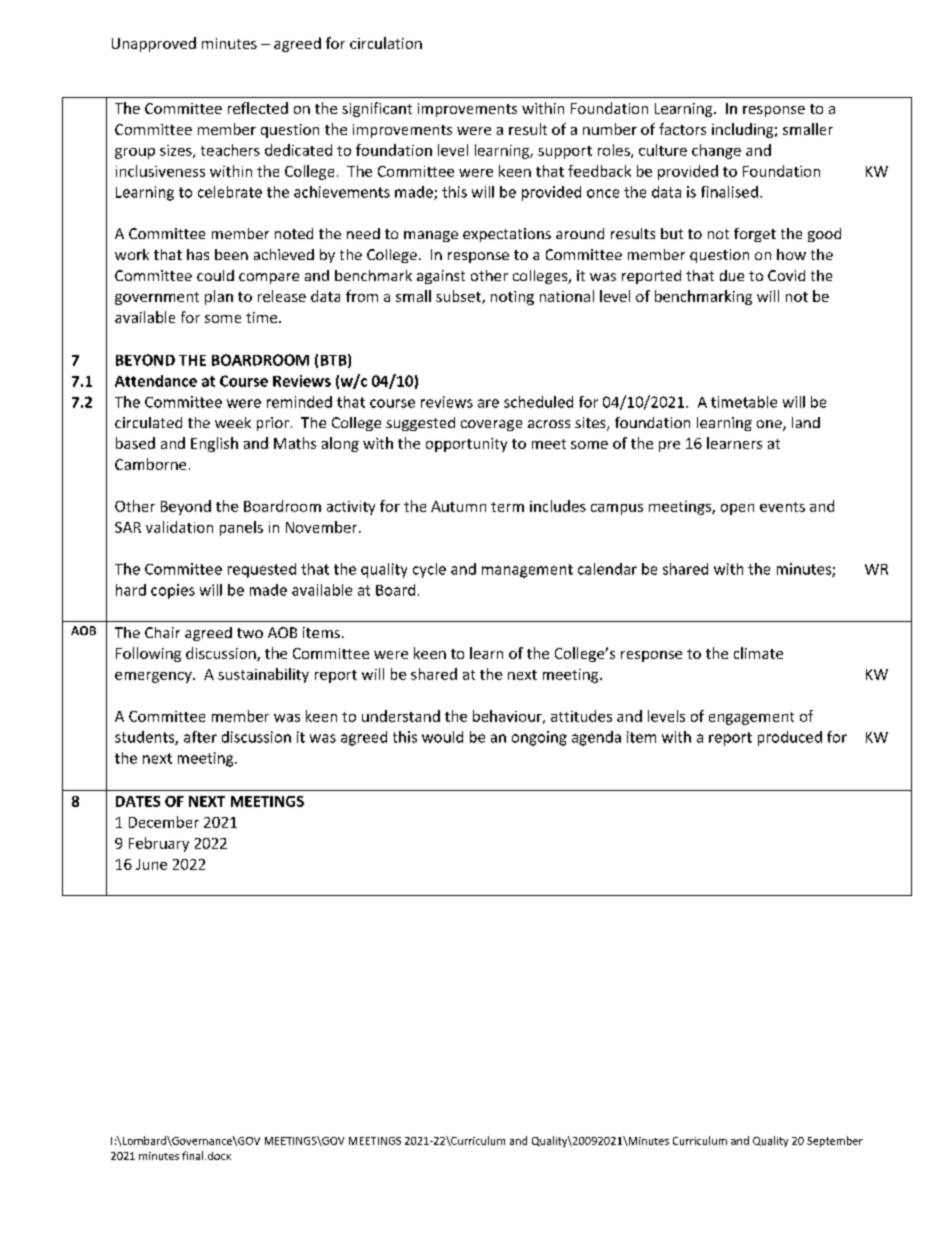  Describe the element at coordinates (151, 864) in the screenshot. I see `June` at that location.
